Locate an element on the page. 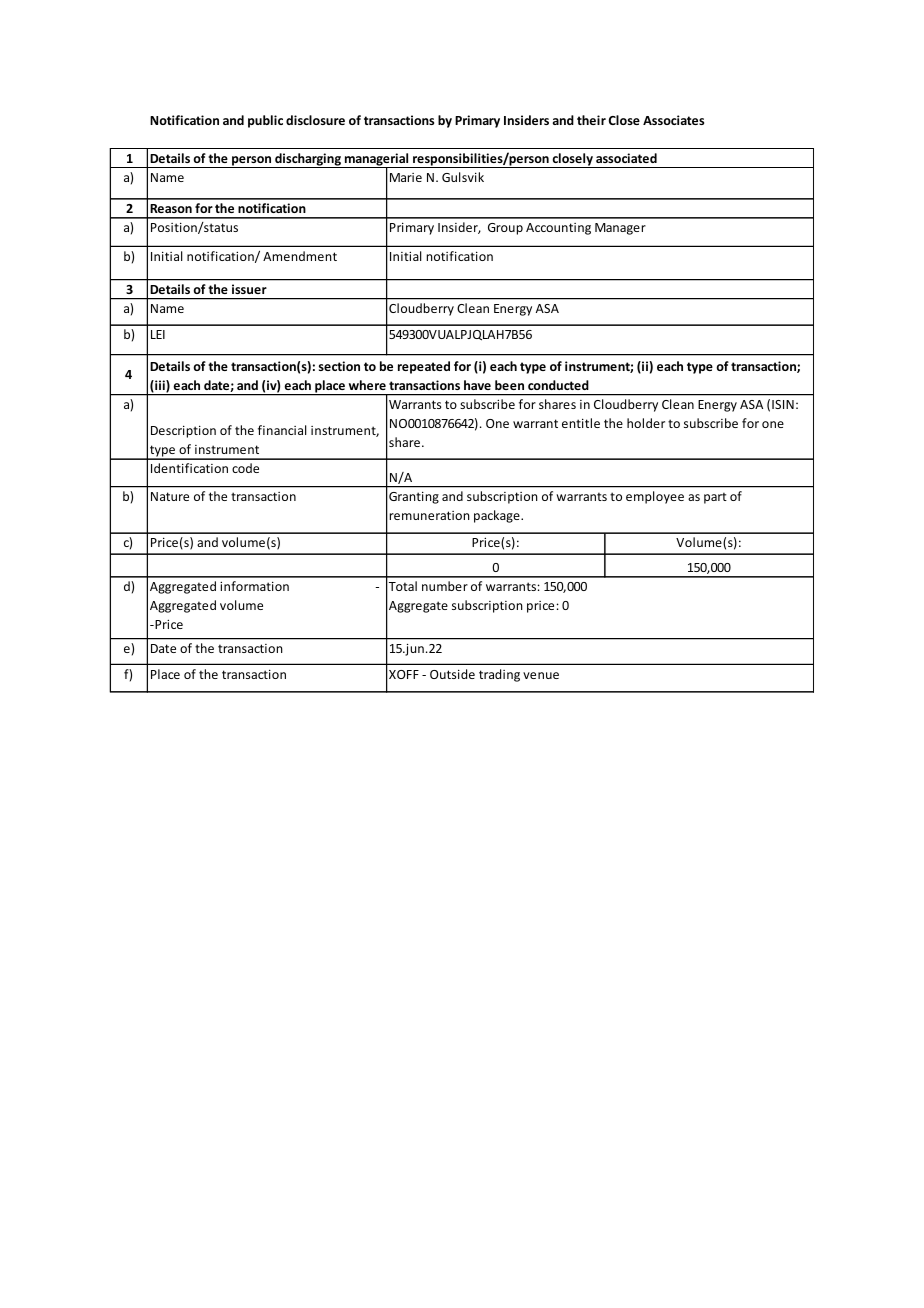 The image size is (924, 1308). code is located at coordinates (245, 468).
